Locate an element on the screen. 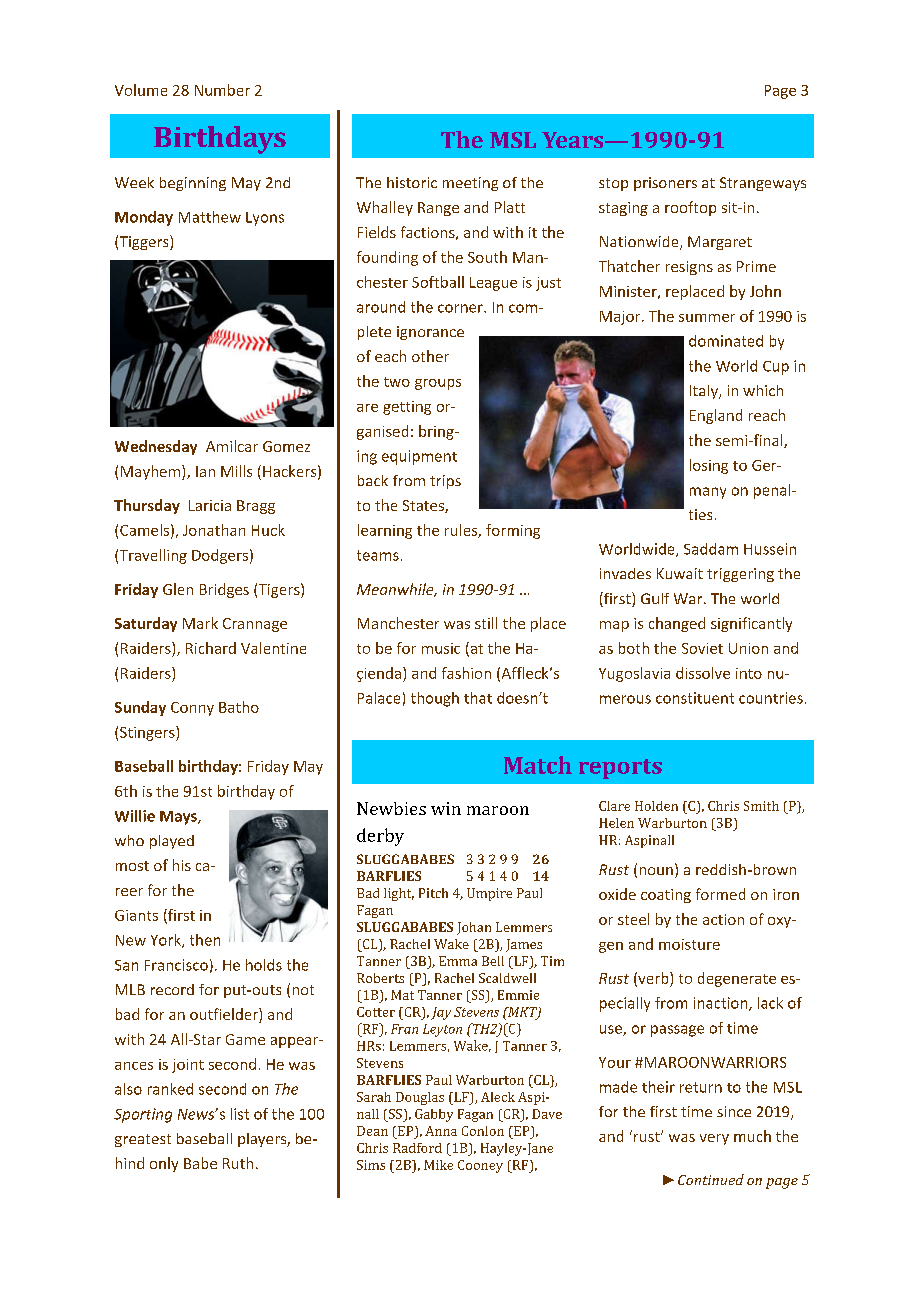 The width and height of the screenshot is (924, 1308). then is located at coordinates (205, 940).
